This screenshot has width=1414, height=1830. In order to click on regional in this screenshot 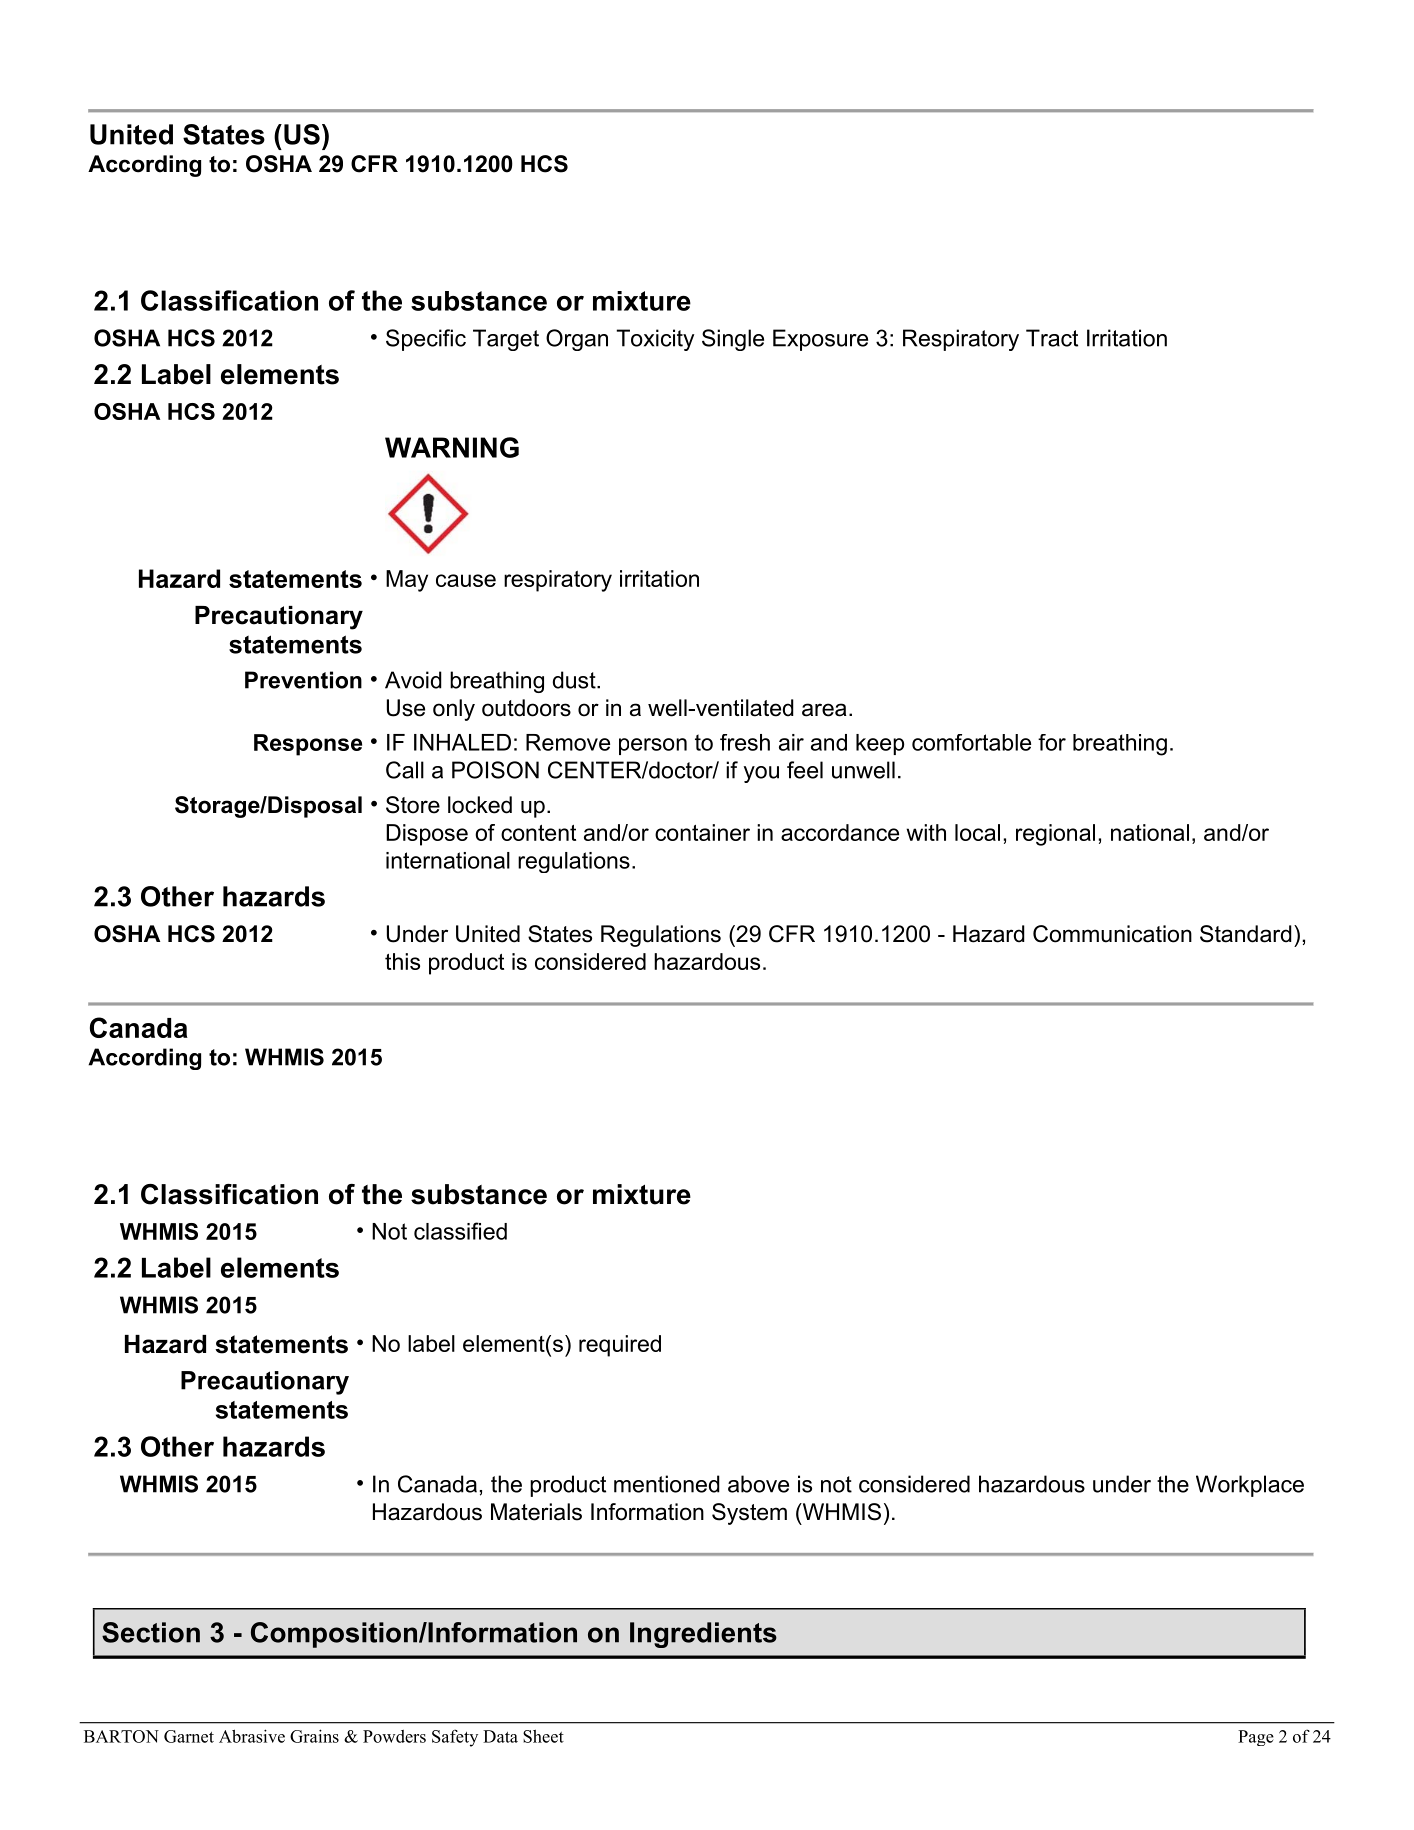, I will do `click(1055, 835)`.
